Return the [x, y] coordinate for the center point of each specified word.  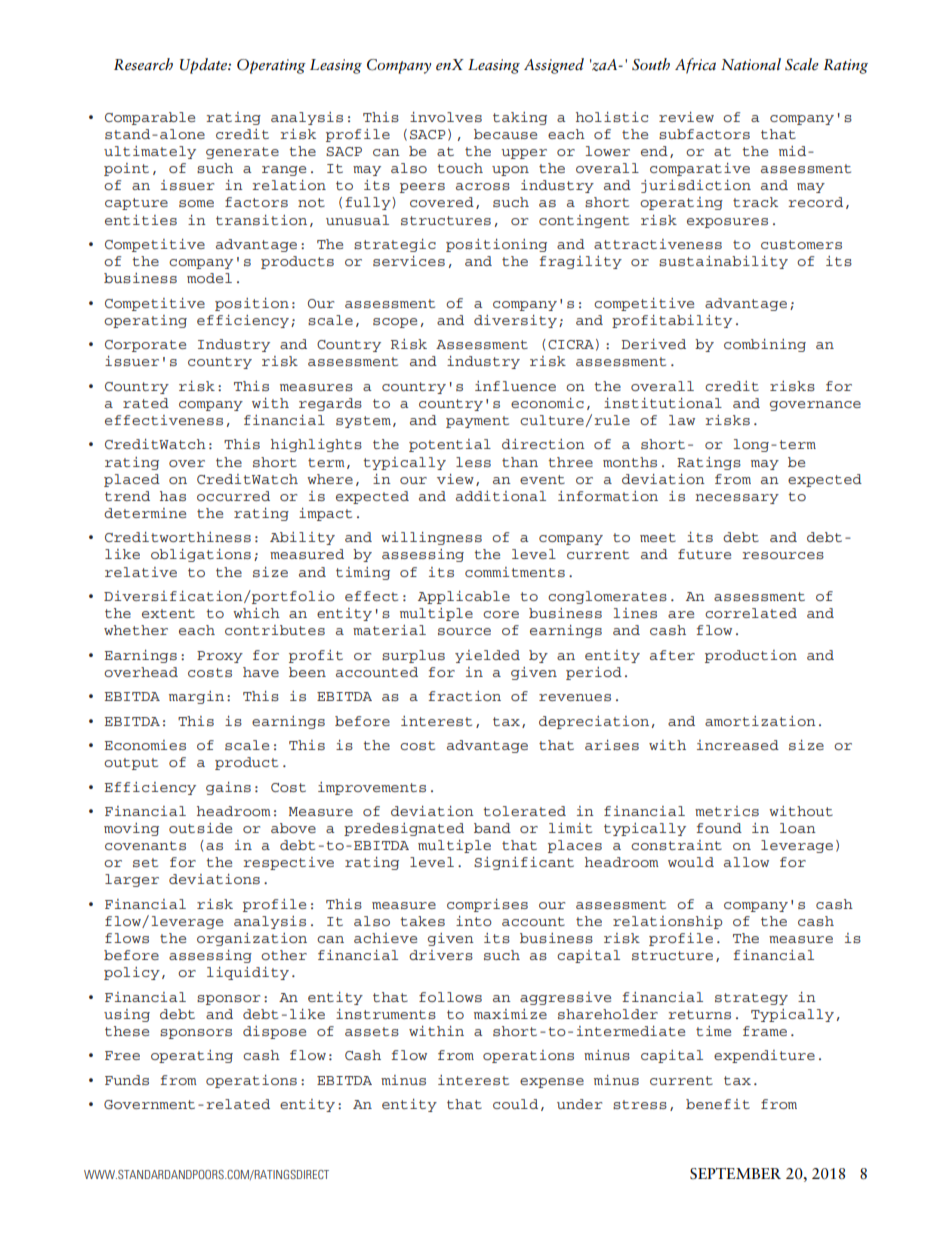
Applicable [464, 597]
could [515, 1104]
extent [168, 613]
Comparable [150, 118]
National [751, 64]
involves [446, 117]
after [672, 655]
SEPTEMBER [735, 1174]
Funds [127, 1080]
